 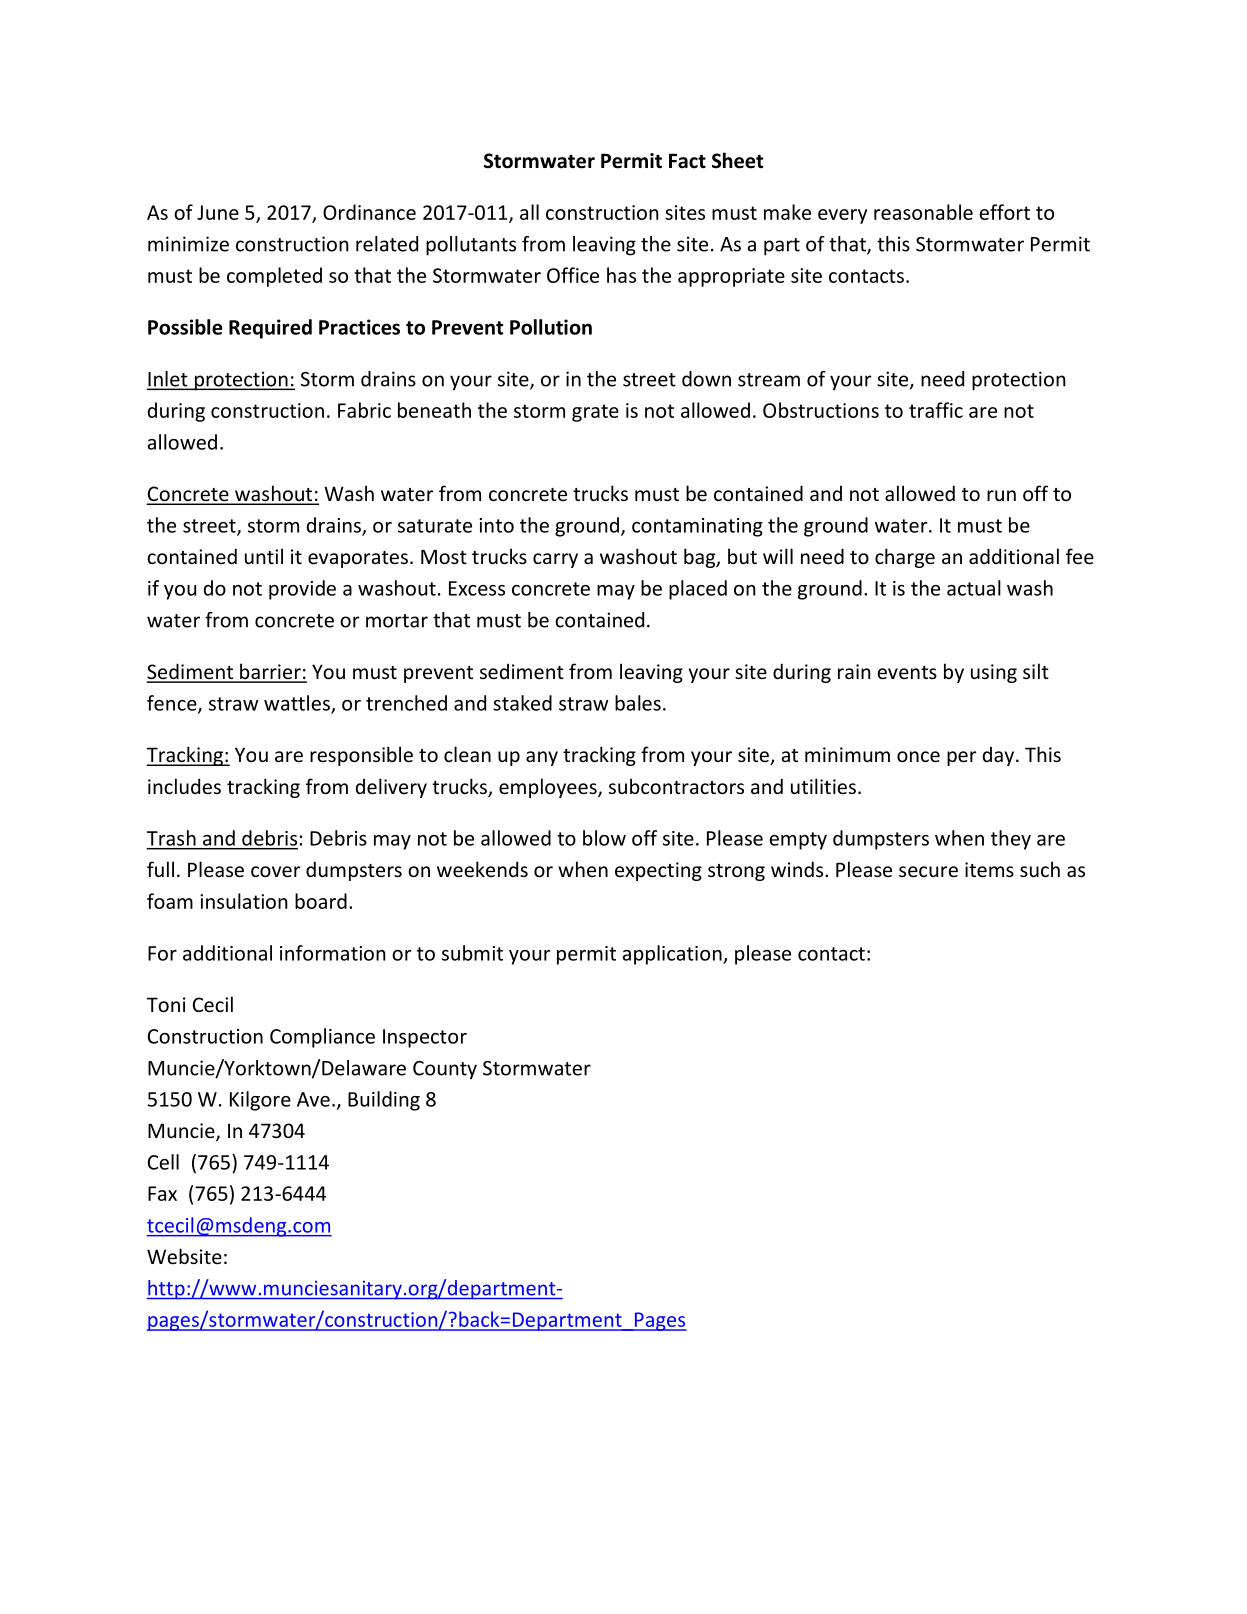 I want to click on using, so click(x=994, y=673).
